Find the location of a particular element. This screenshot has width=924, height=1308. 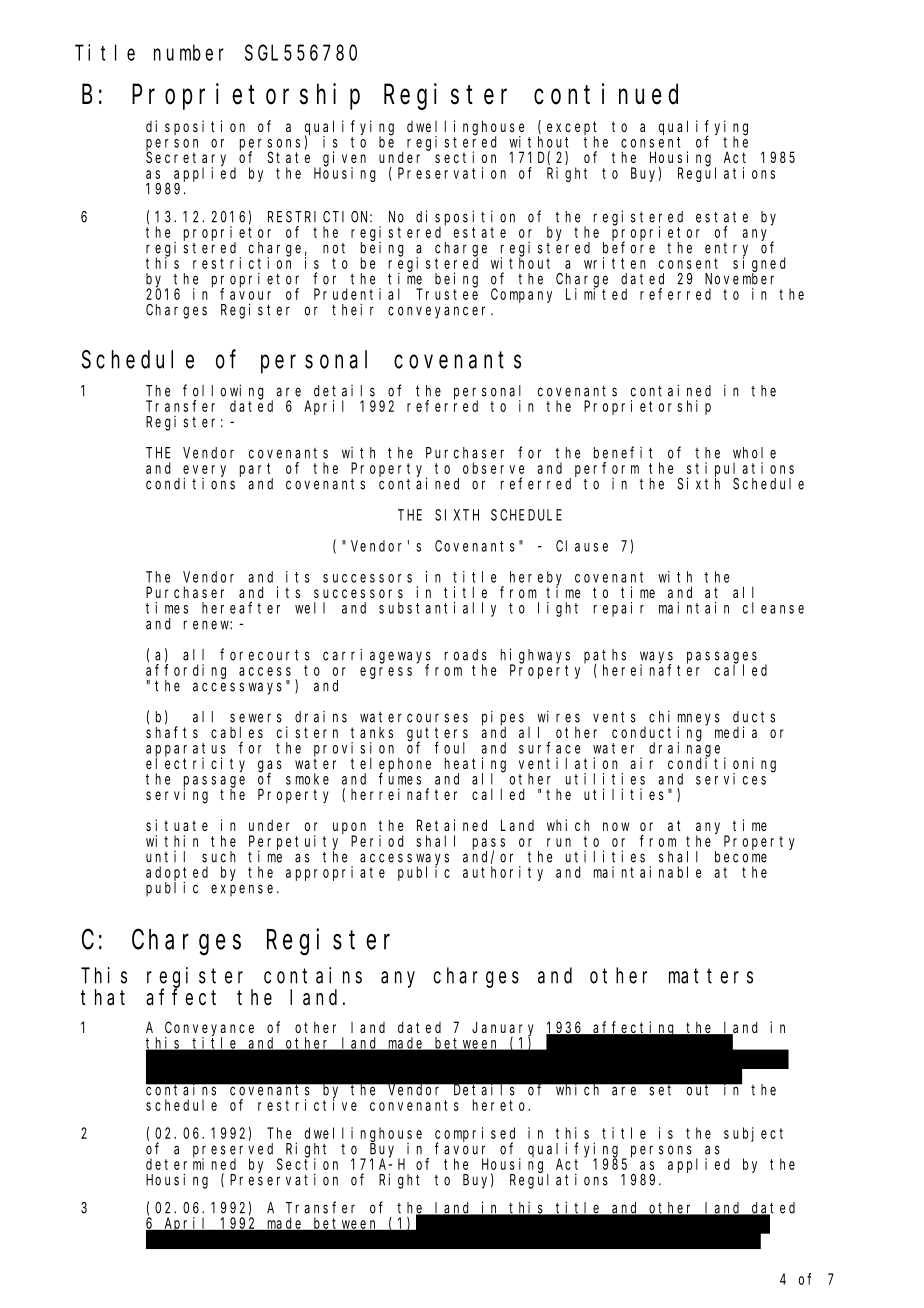

Retained is located at coordinates (452, 825).
